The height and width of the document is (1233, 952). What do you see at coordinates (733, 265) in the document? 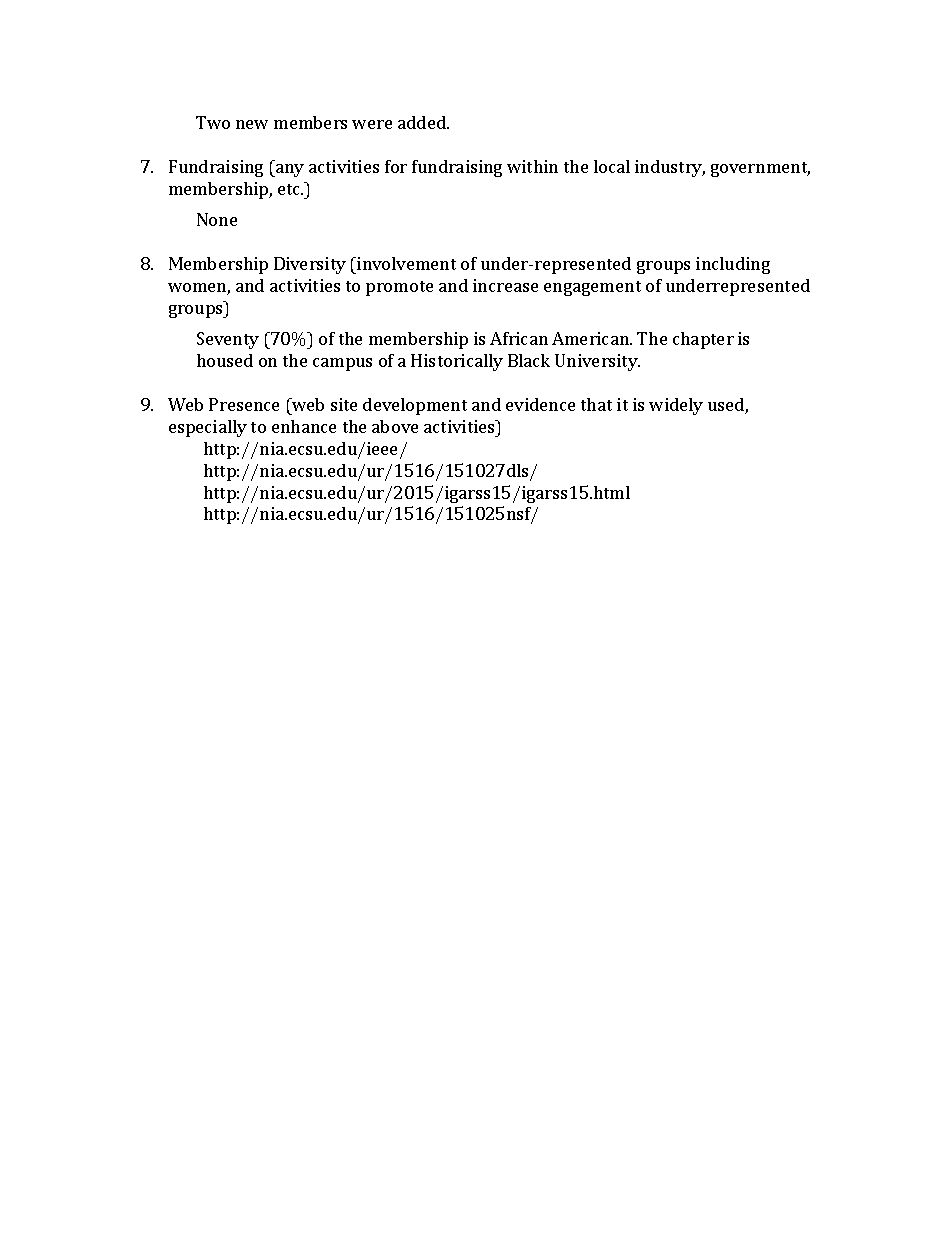
I see `including` at bounding box center [733, 265].
